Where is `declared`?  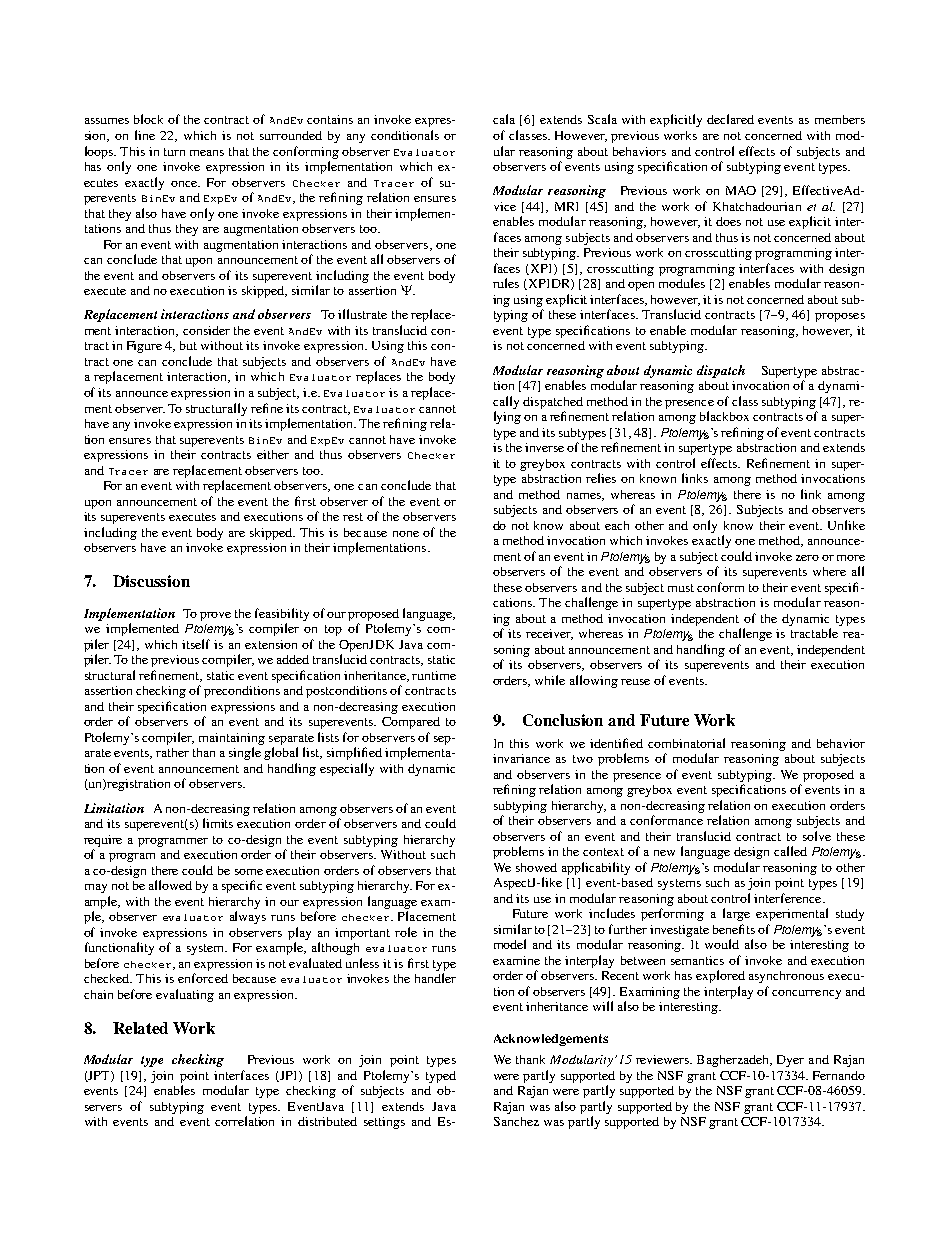
declared is located at coordinates (730, 119).
